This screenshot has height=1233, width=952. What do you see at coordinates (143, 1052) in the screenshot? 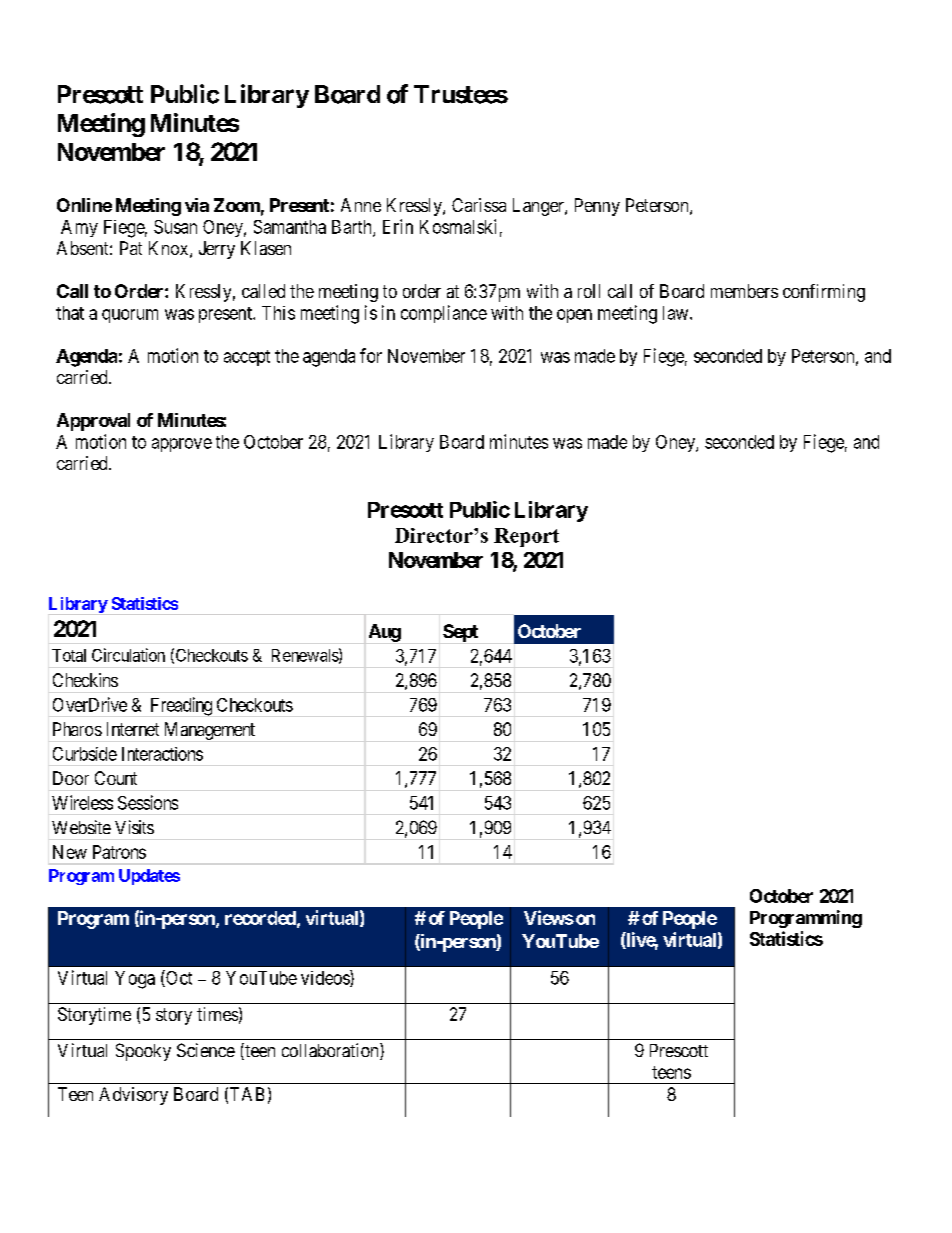
I see `Spooky` at bounding box center [143, 1052].
